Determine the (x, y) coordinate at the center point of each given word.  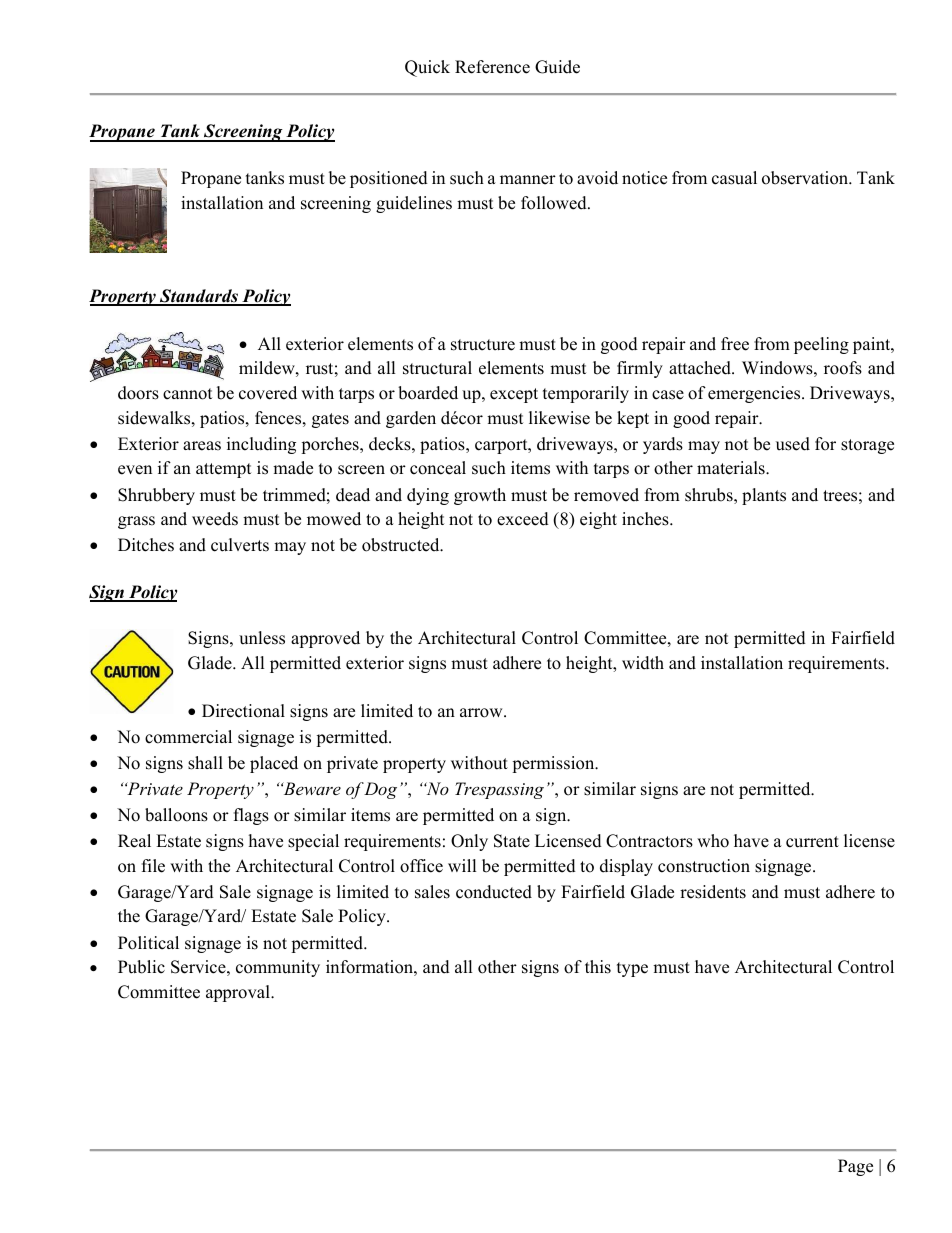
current (812, 842)
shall (205, 763)
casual (734, 178)
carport (502, 446)
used (793, 444)
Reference (492, 67)
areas (202, 446)
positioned (389, 179)
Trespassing (499, 790)
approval (239, 993)
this (598, 967)
